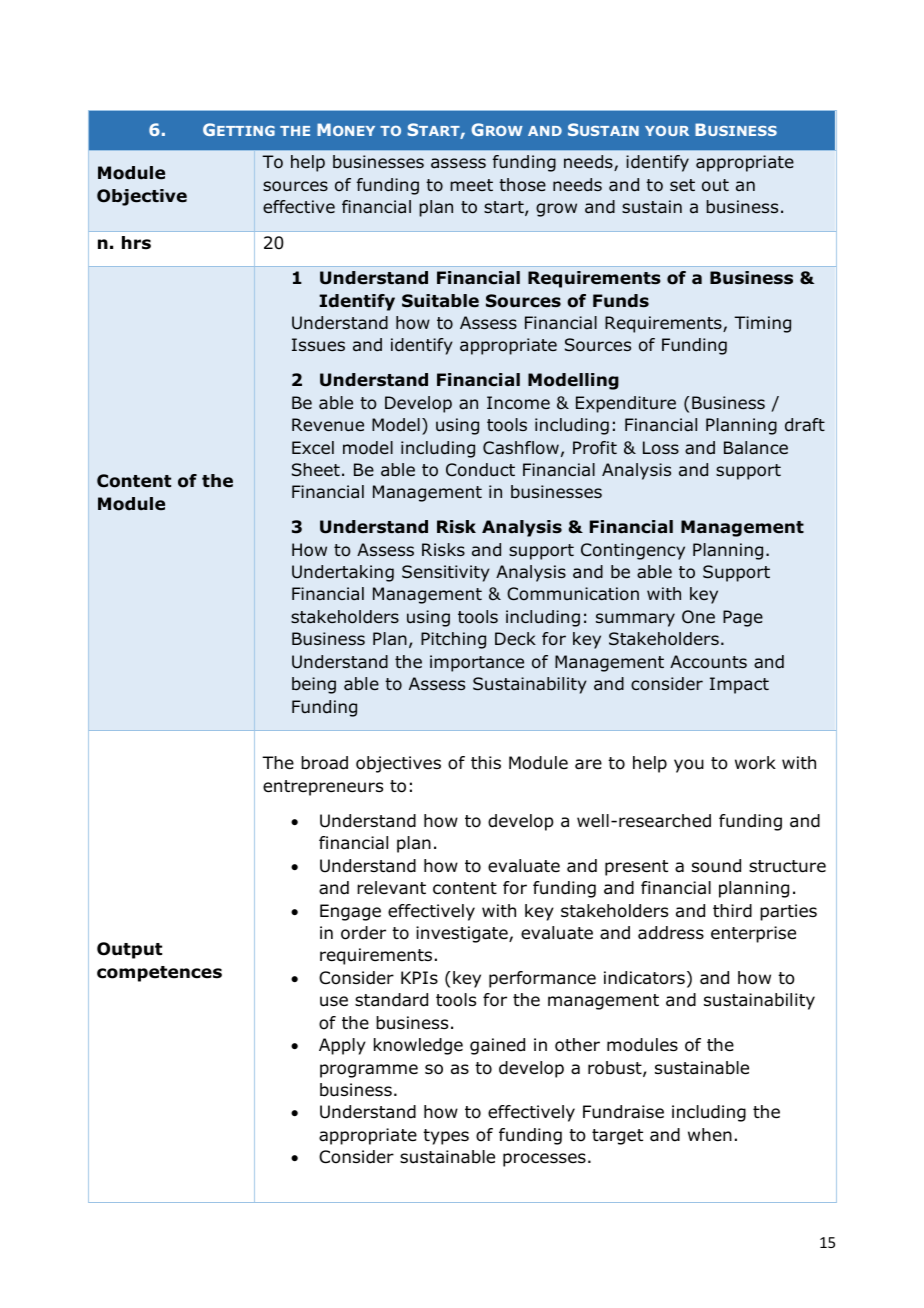 The width and height of the page is (924, 1308). Describe the element at coordinates (136, 243) in the page. I see `hrs` at that location.
